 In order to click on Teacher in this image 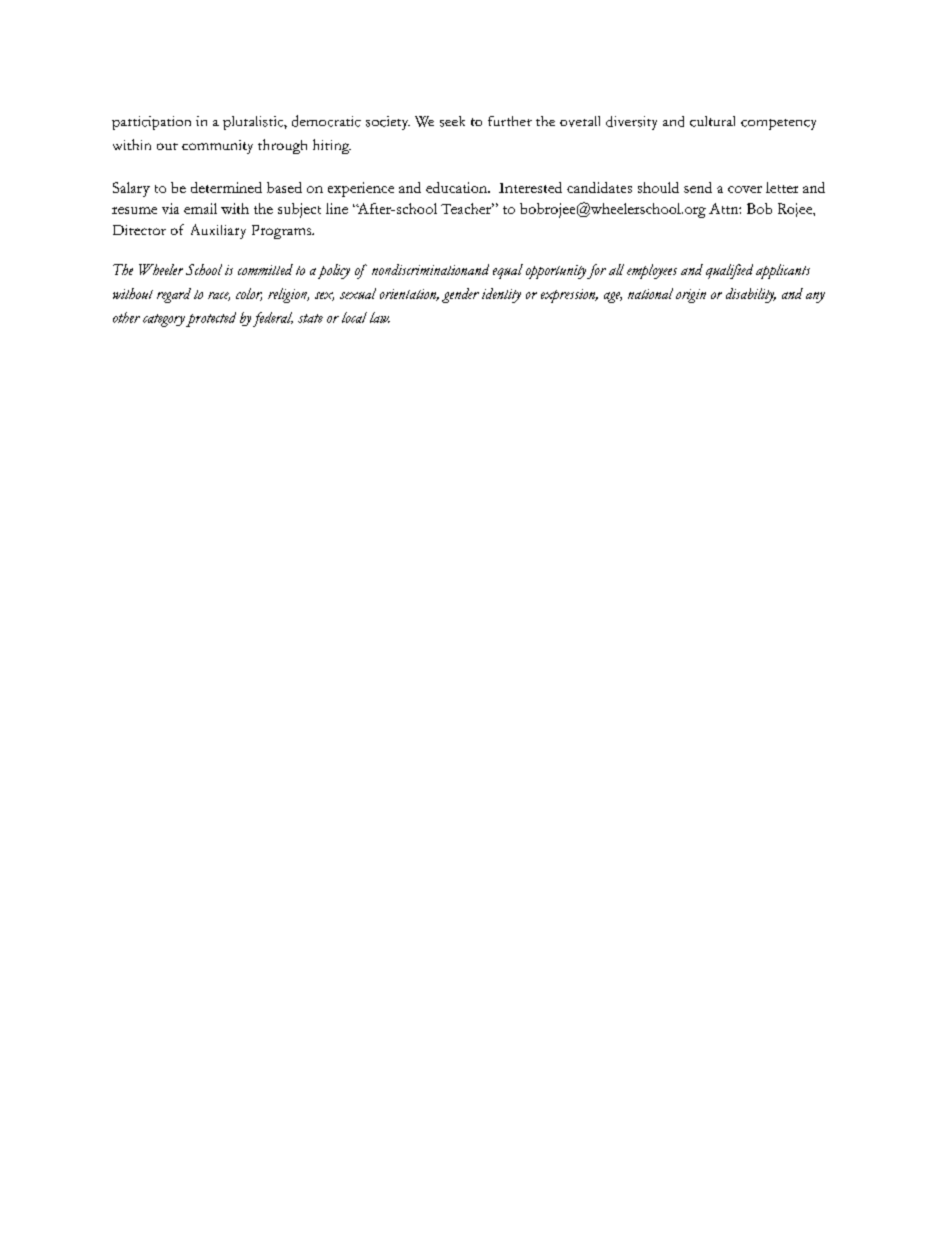, I will do `click(467, 208)`.
